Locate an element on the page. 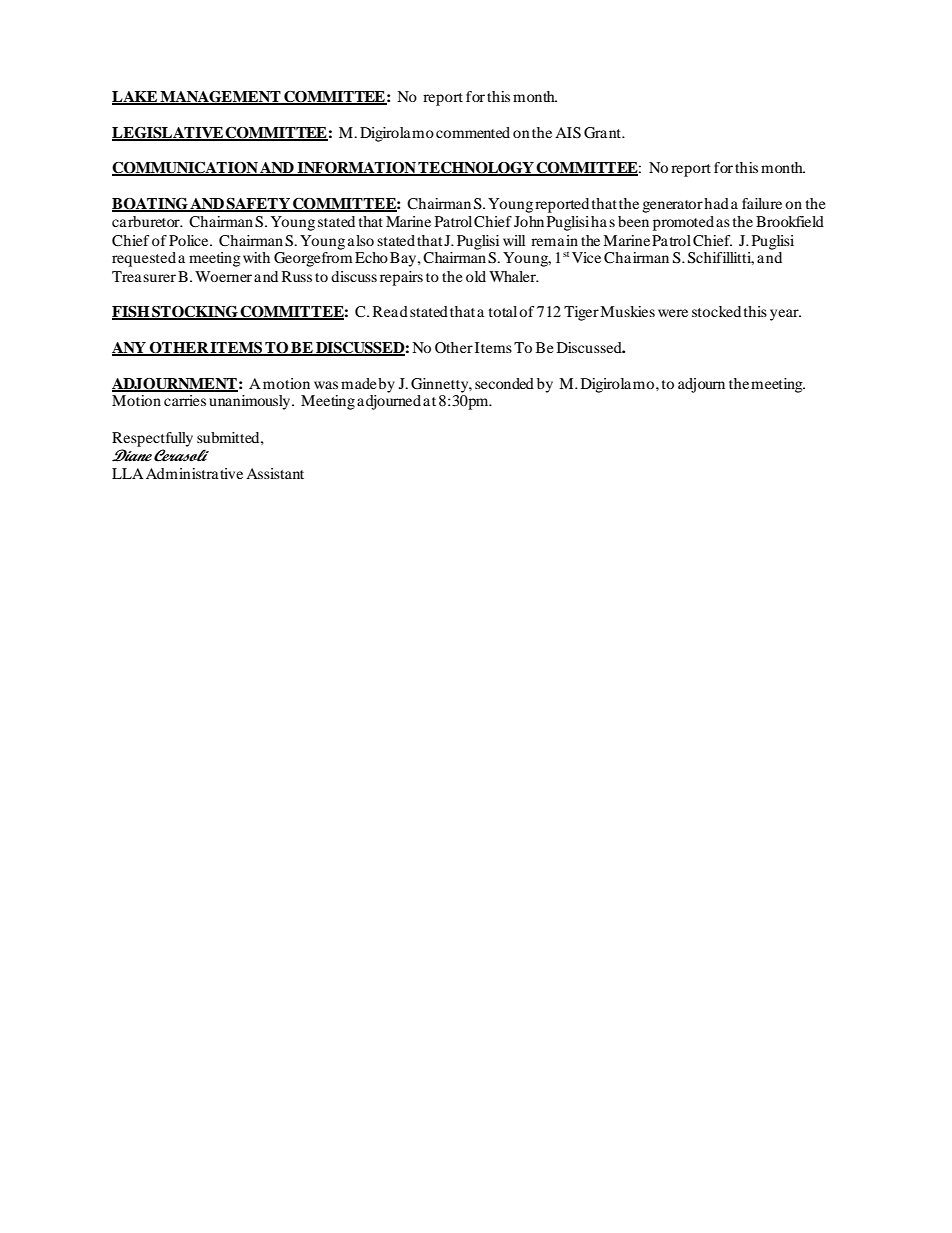 The width and height of the document is (952, 1233). Assistant is located at coordinates (275, 473).
